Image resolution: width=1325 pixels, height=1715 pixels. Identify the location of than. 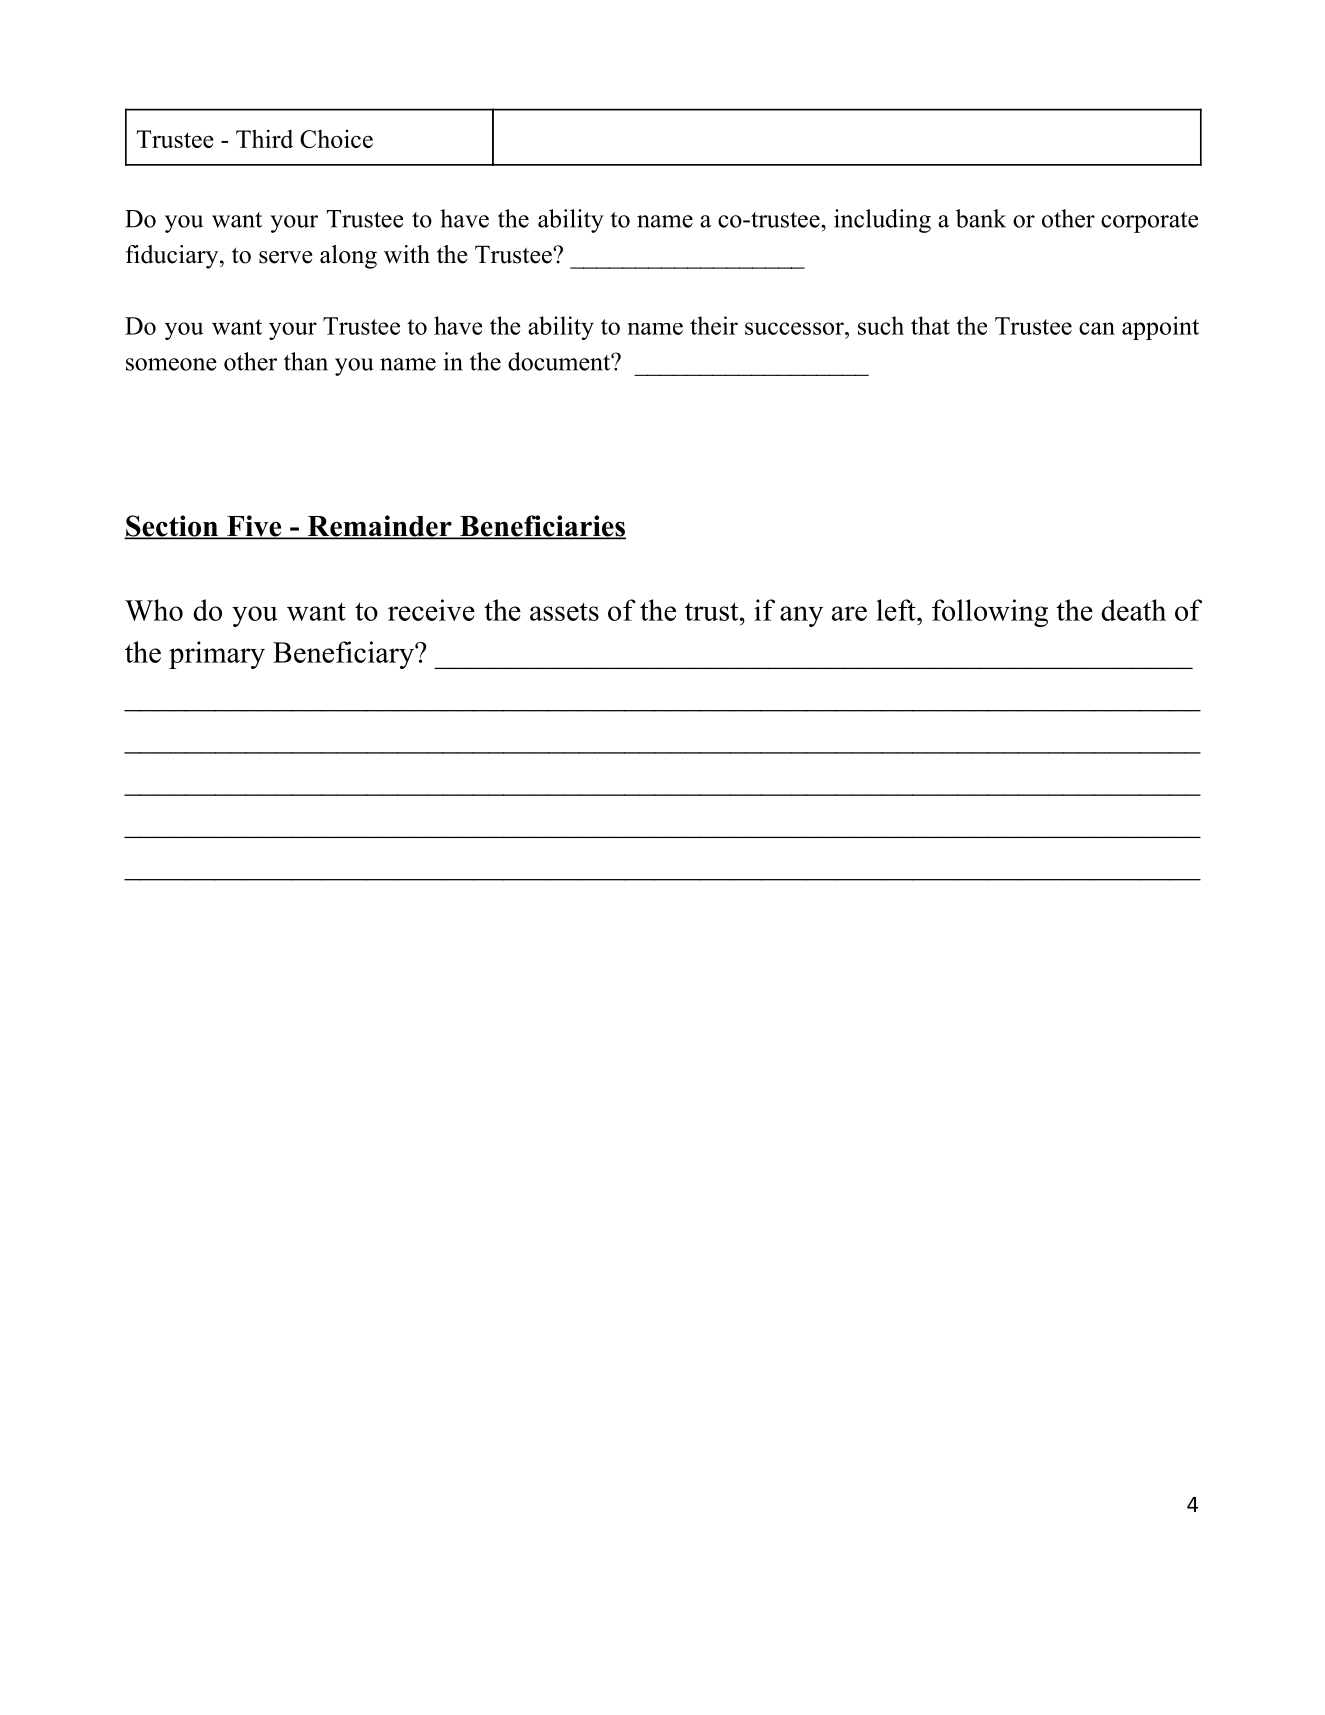
(306, 361).
